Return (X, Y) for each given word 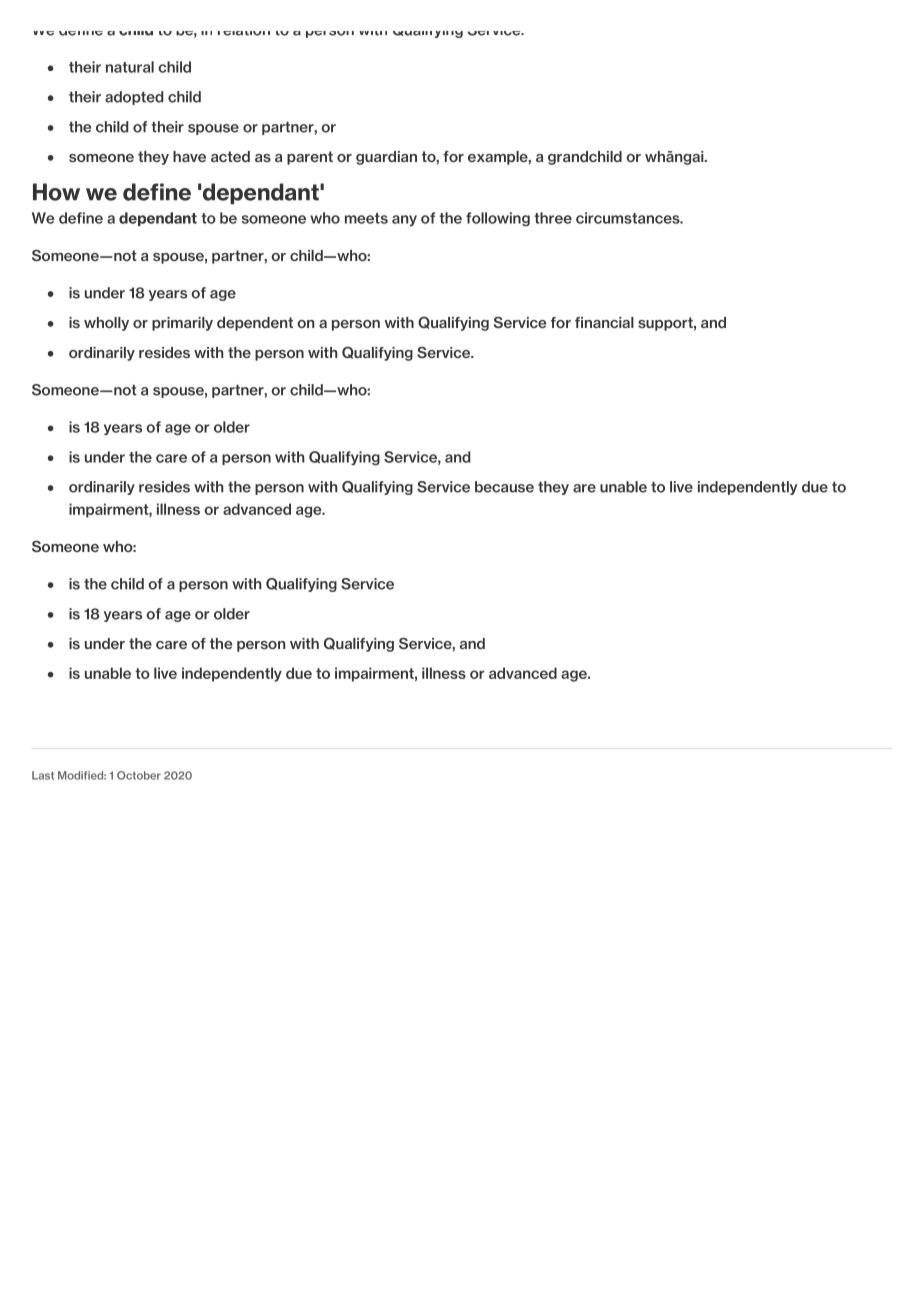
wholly (106, 324)
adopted (134, 98)
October (139, 775)
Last (43, 775)
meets (366, 218)
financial (604, 322)
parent (310, 158)
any (404, 220)
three (553, 218)
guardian (386, 158)
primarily (182, 324)
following (498, 219)
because (504, 487)
